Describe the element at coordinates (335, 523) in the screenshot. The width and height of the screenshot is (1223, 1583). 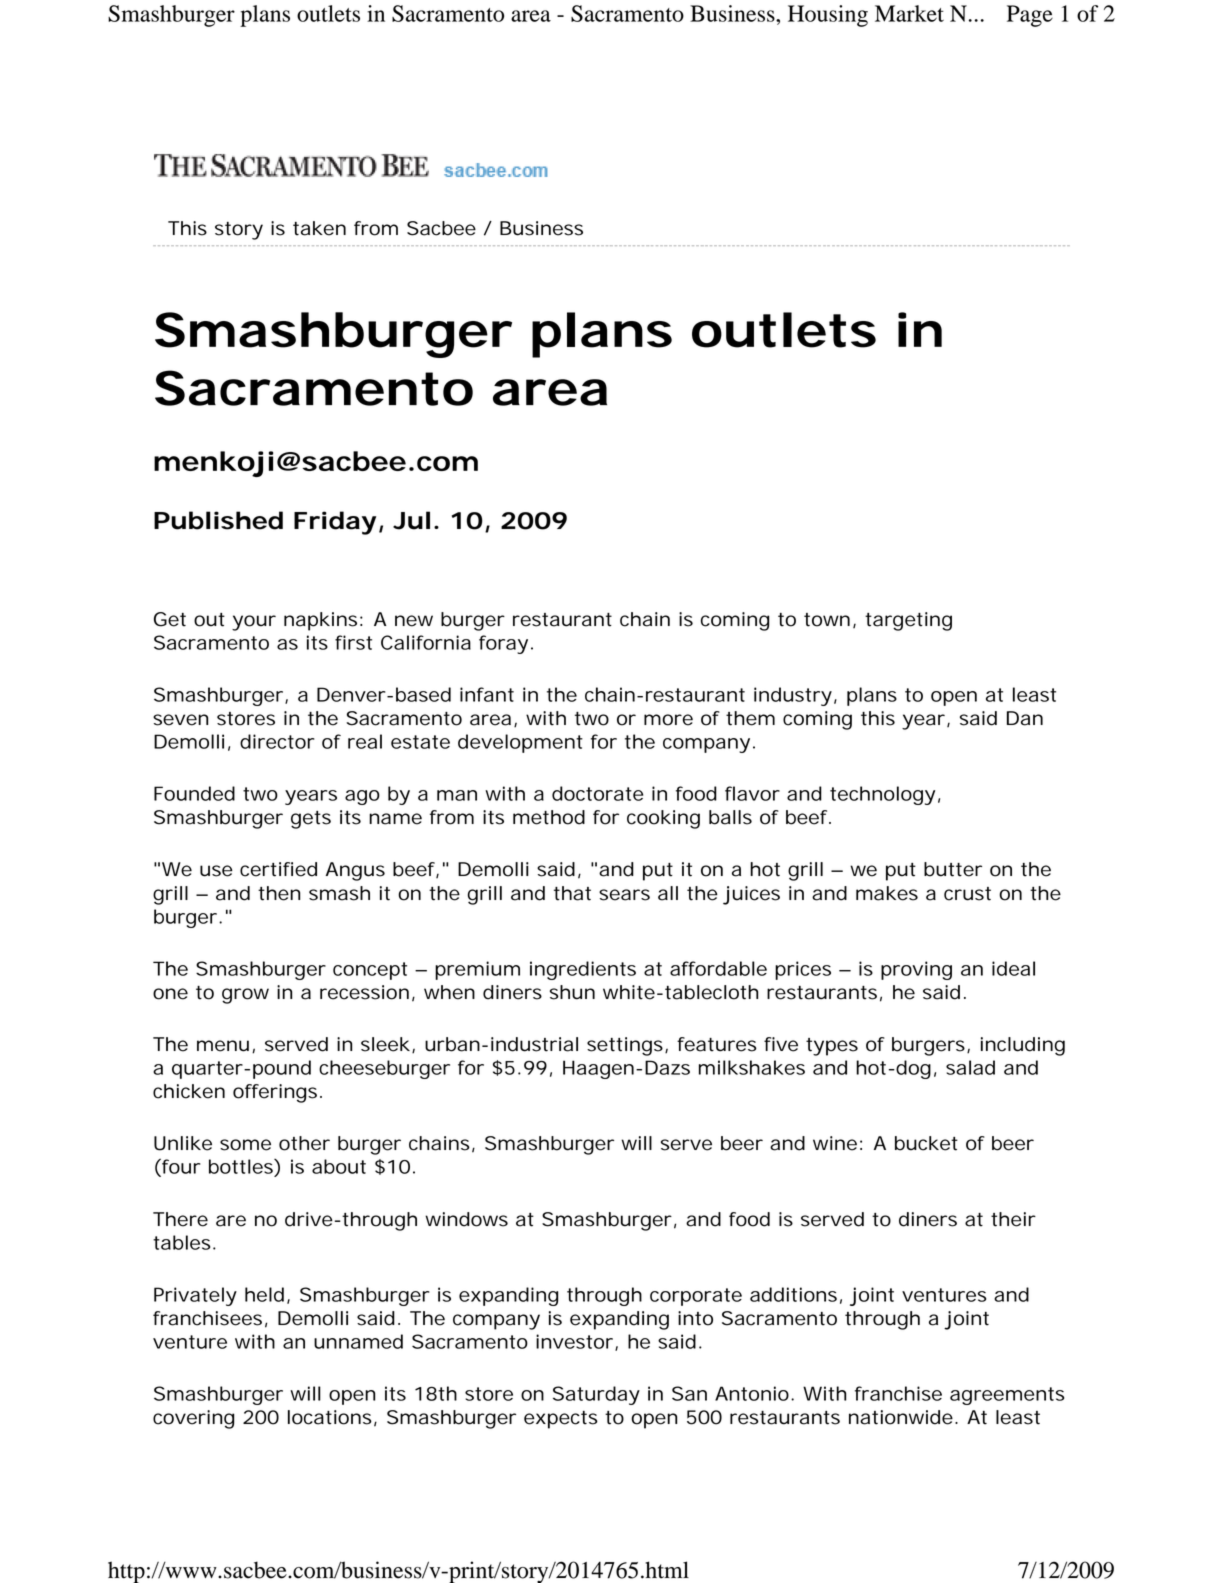
I see `Friday` at that location.
